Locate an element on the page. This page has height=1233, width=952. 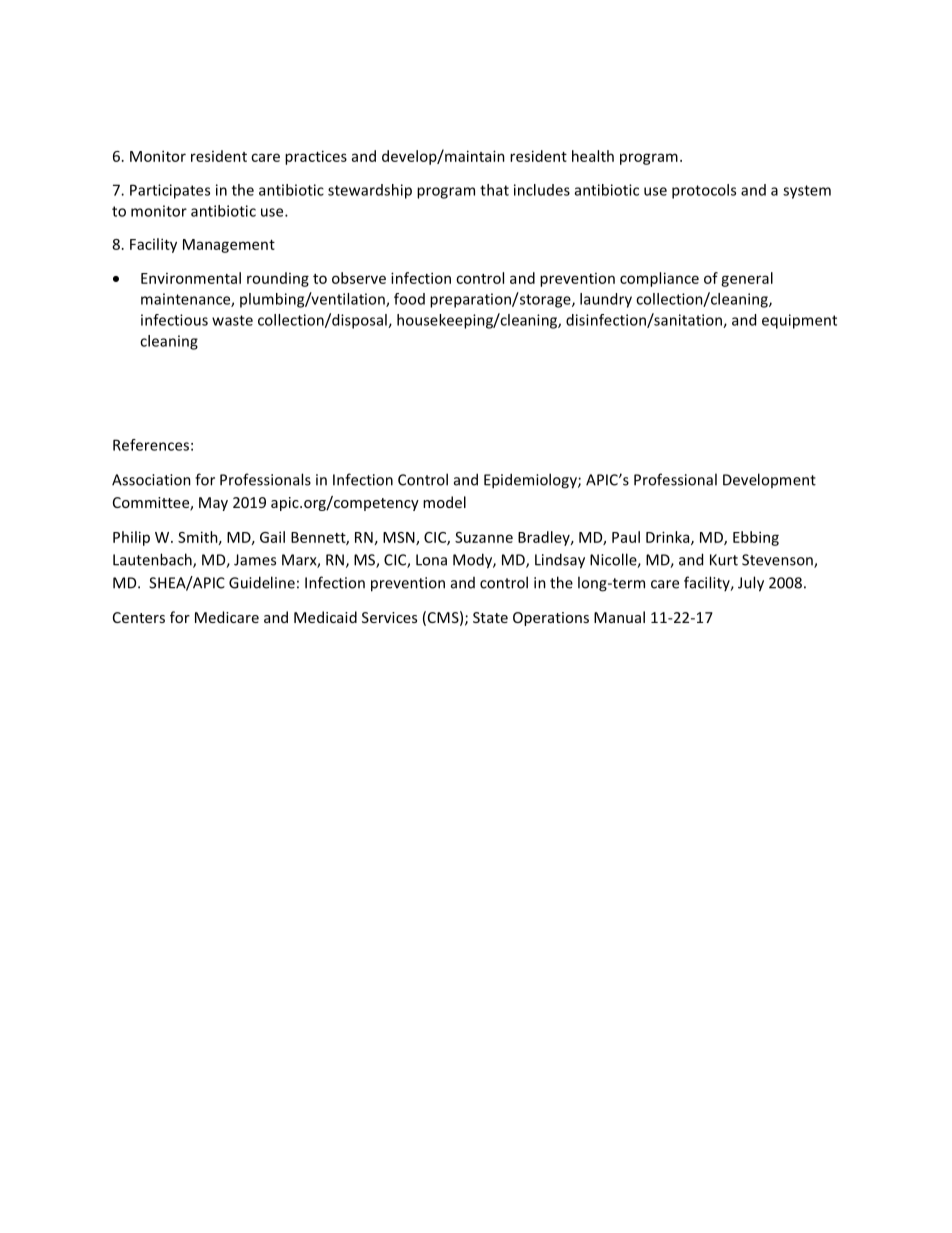
Epidemiology is located at coordinates (531, 481).
